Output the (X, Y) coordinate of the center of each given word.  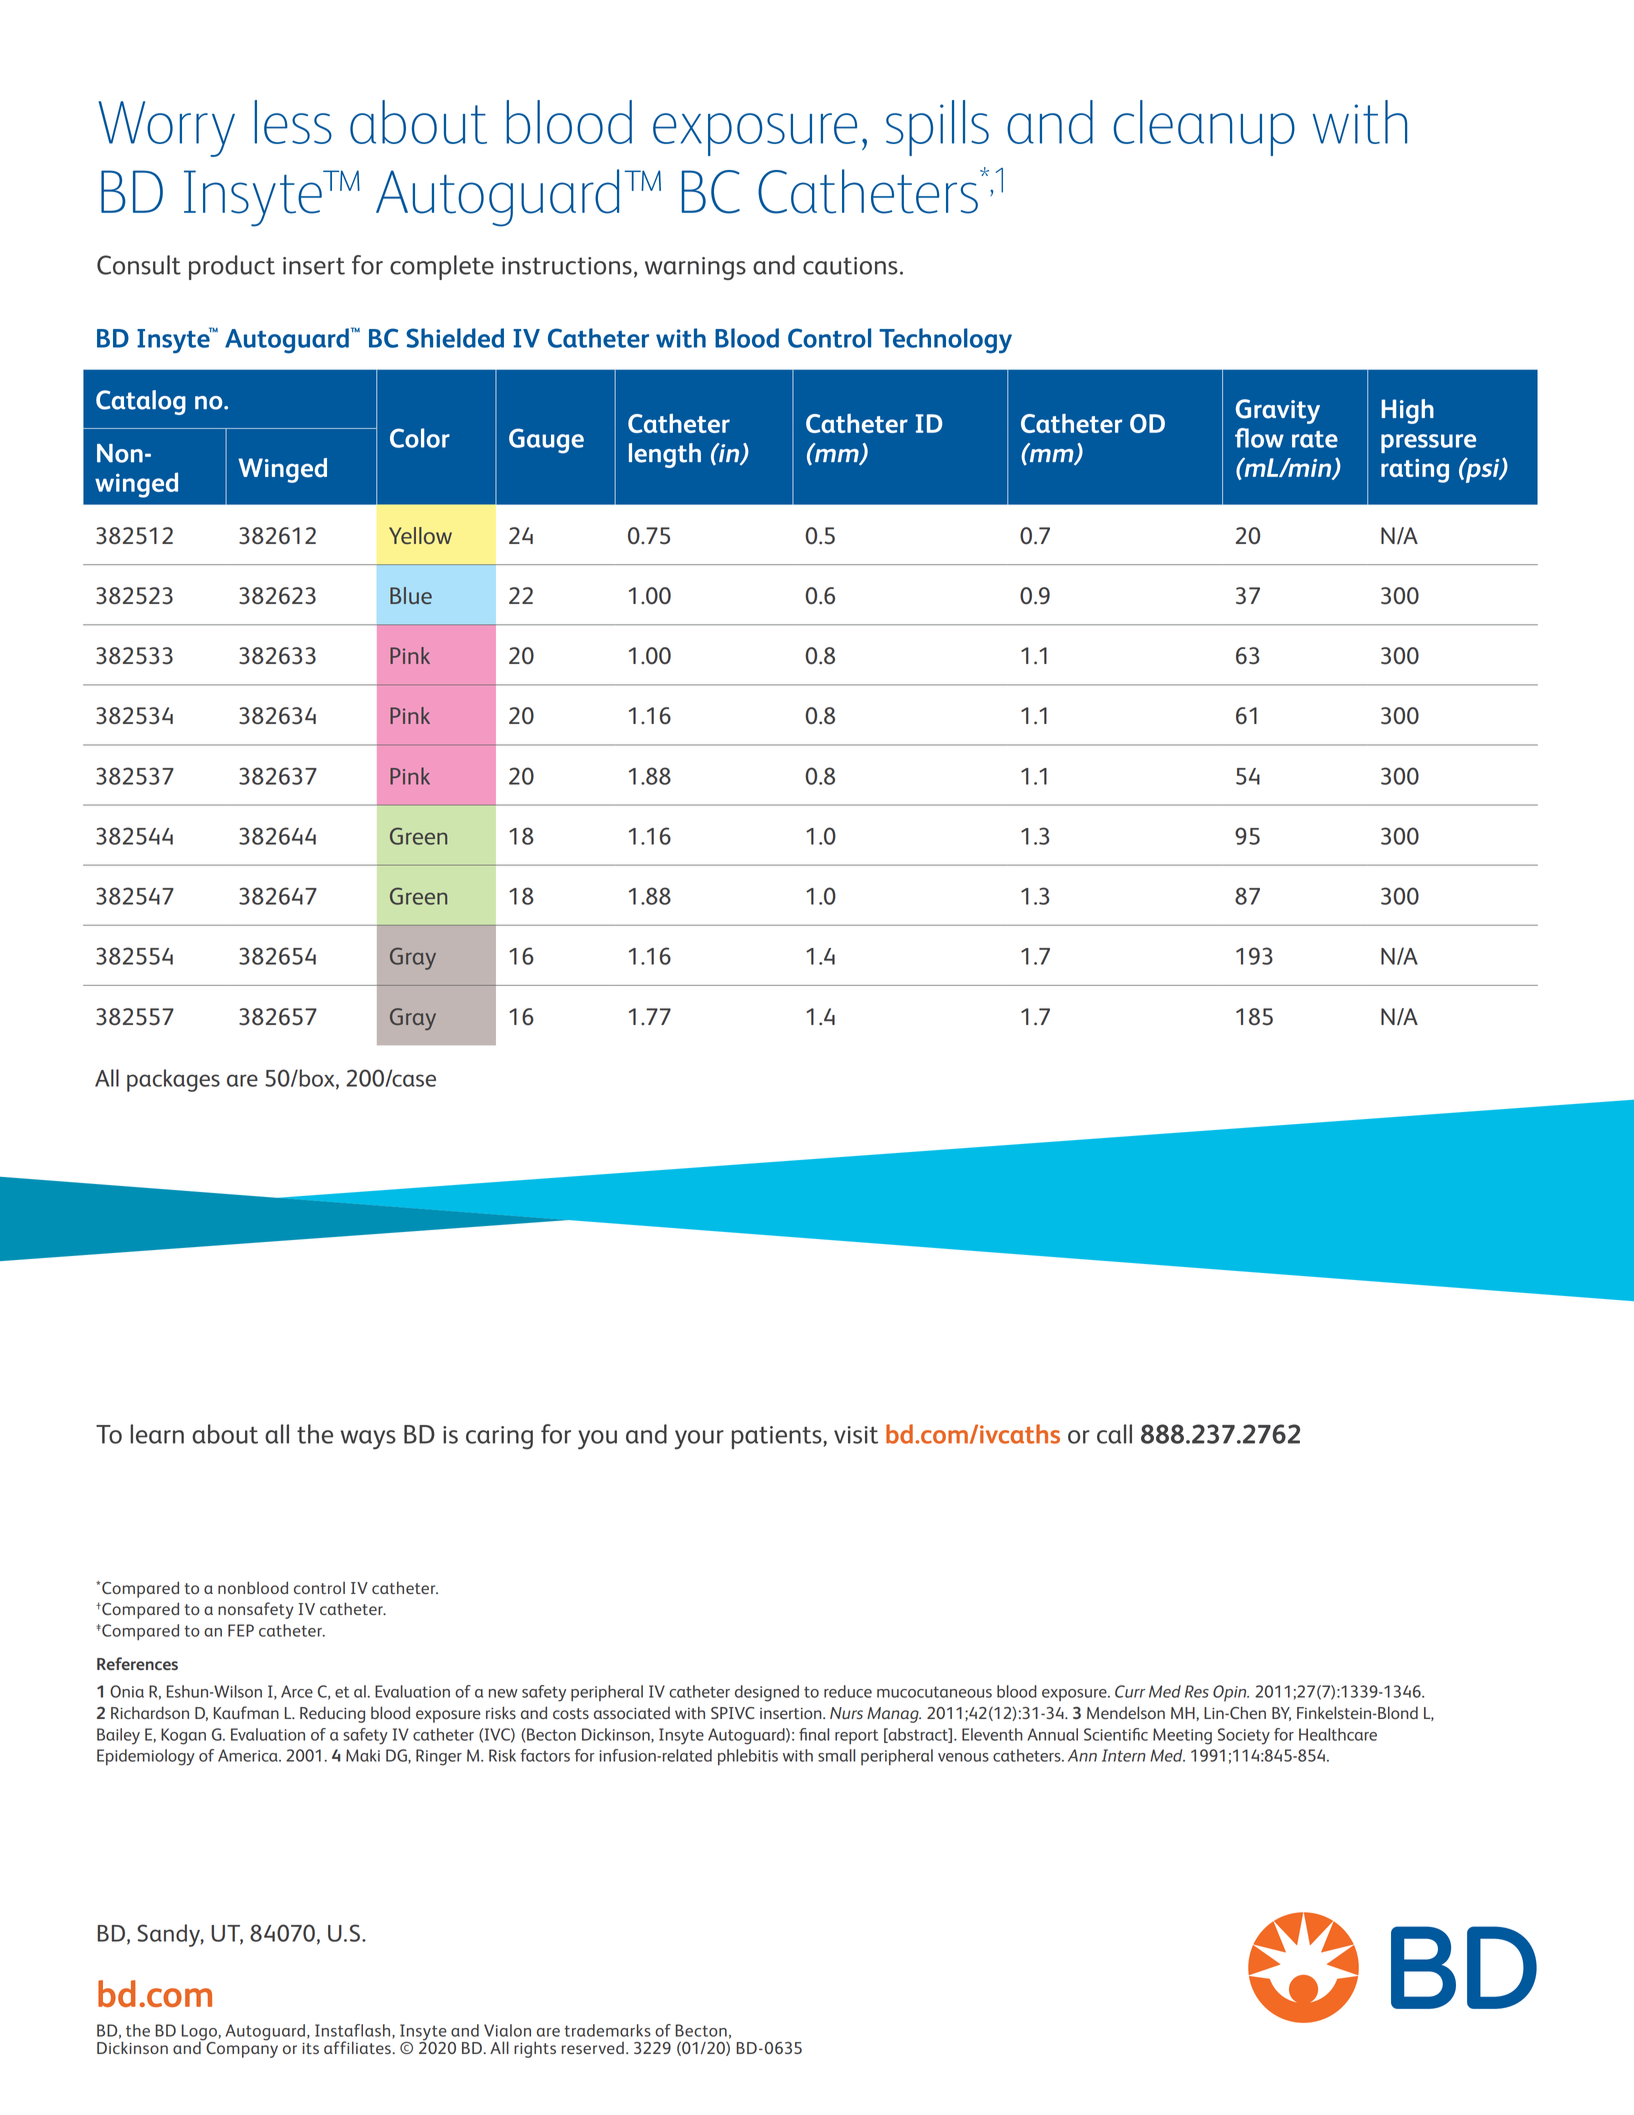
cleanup (1204, 128)
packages (173, 1080)
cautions (850, 266)
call (1114, 1434)
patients (778, 1437)
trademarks (607, 2030)
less (293, 122)
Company (241, 2048)
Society (1244, 1736)
